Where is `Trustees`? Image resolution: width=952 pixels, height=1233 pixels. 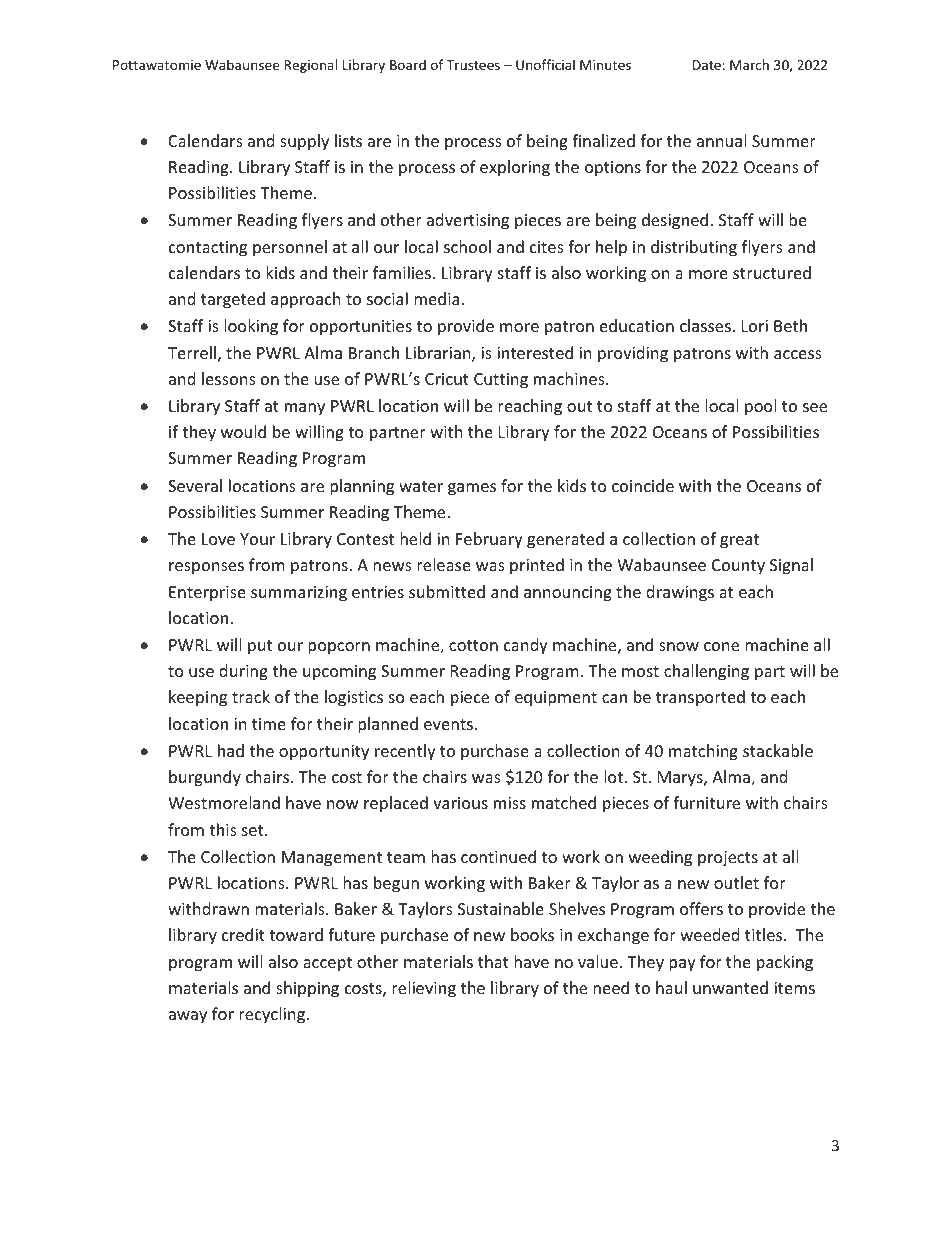 Trustees is located at coordinates (473, 65).
